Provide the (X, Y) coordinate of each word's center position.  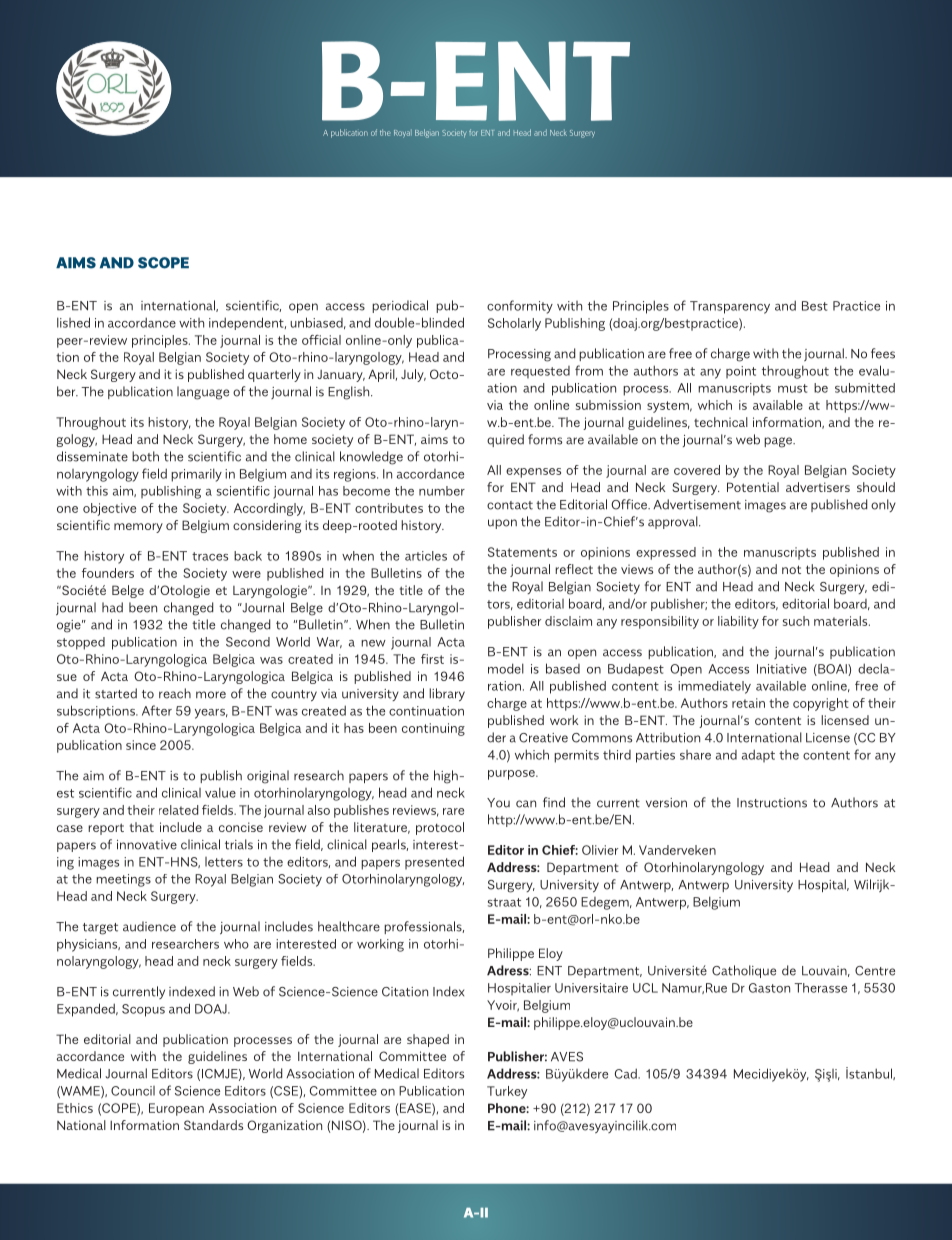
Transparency (730, 307)
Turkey (507, 1092)
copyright (821, 704)
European (176, 1109)
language (203, 393)
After (157, 710)
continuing (433, 729)
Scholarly (514, 324)
